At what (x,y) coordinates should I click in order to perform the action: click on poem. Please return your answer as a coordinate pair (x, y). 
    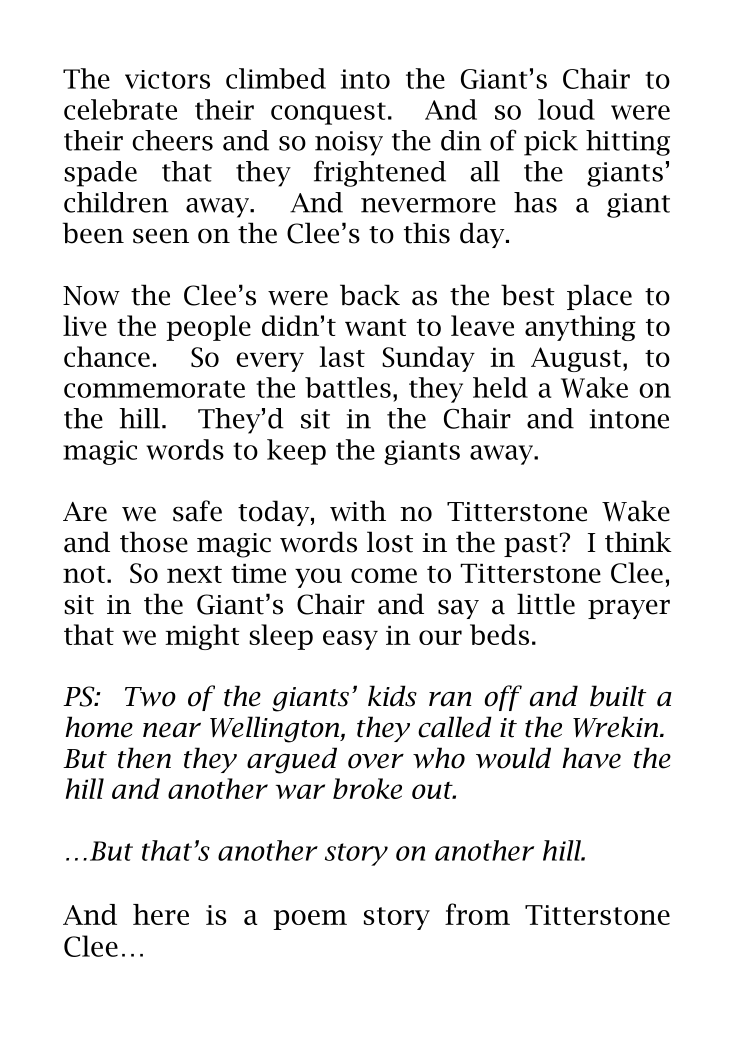
    Looking at the image, I should click on (310, 920).
